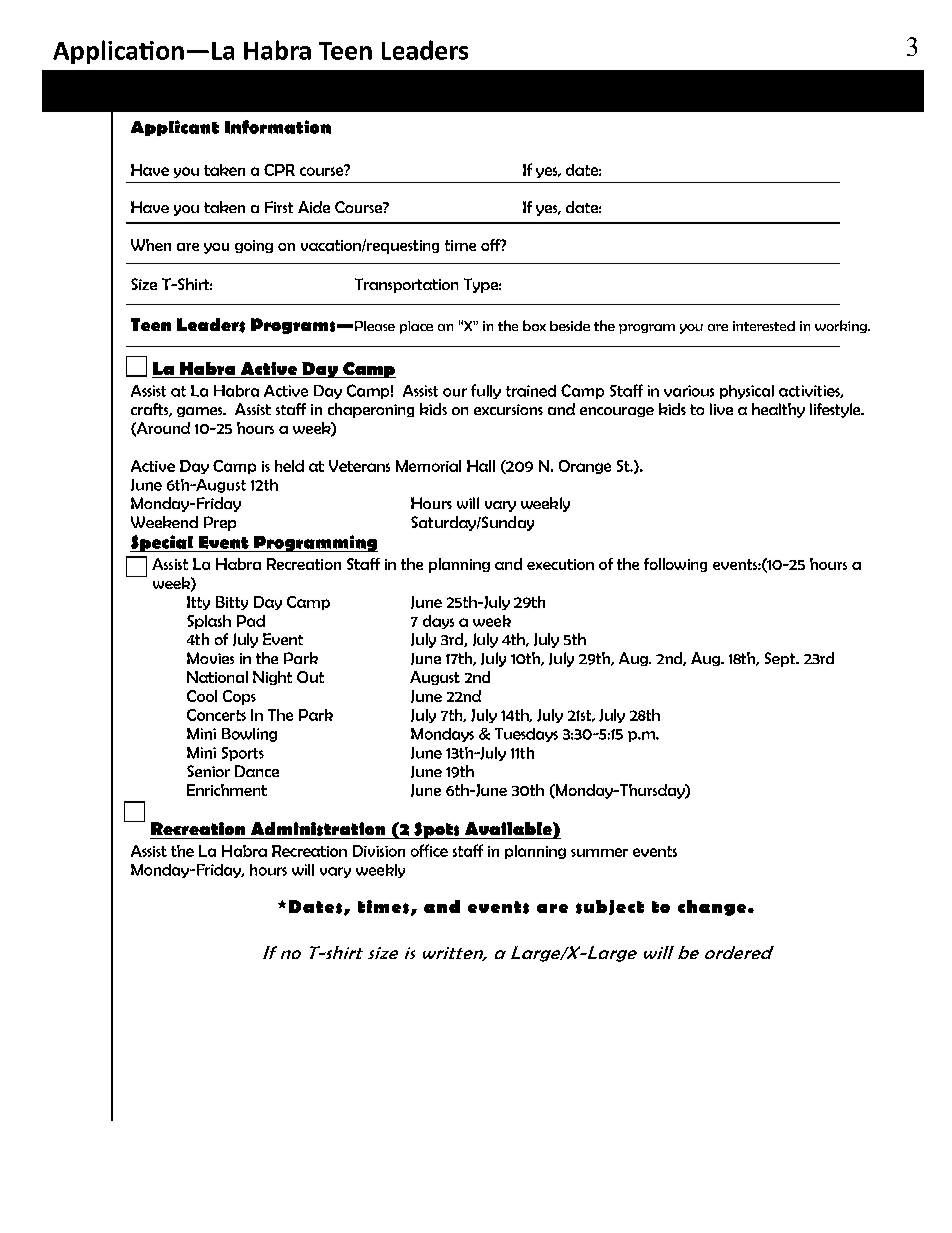 The width and height of the screenshot is (952, 1233). Describe the element at coordinates (675, 565) in the screenshot. I see `following` at that location.
